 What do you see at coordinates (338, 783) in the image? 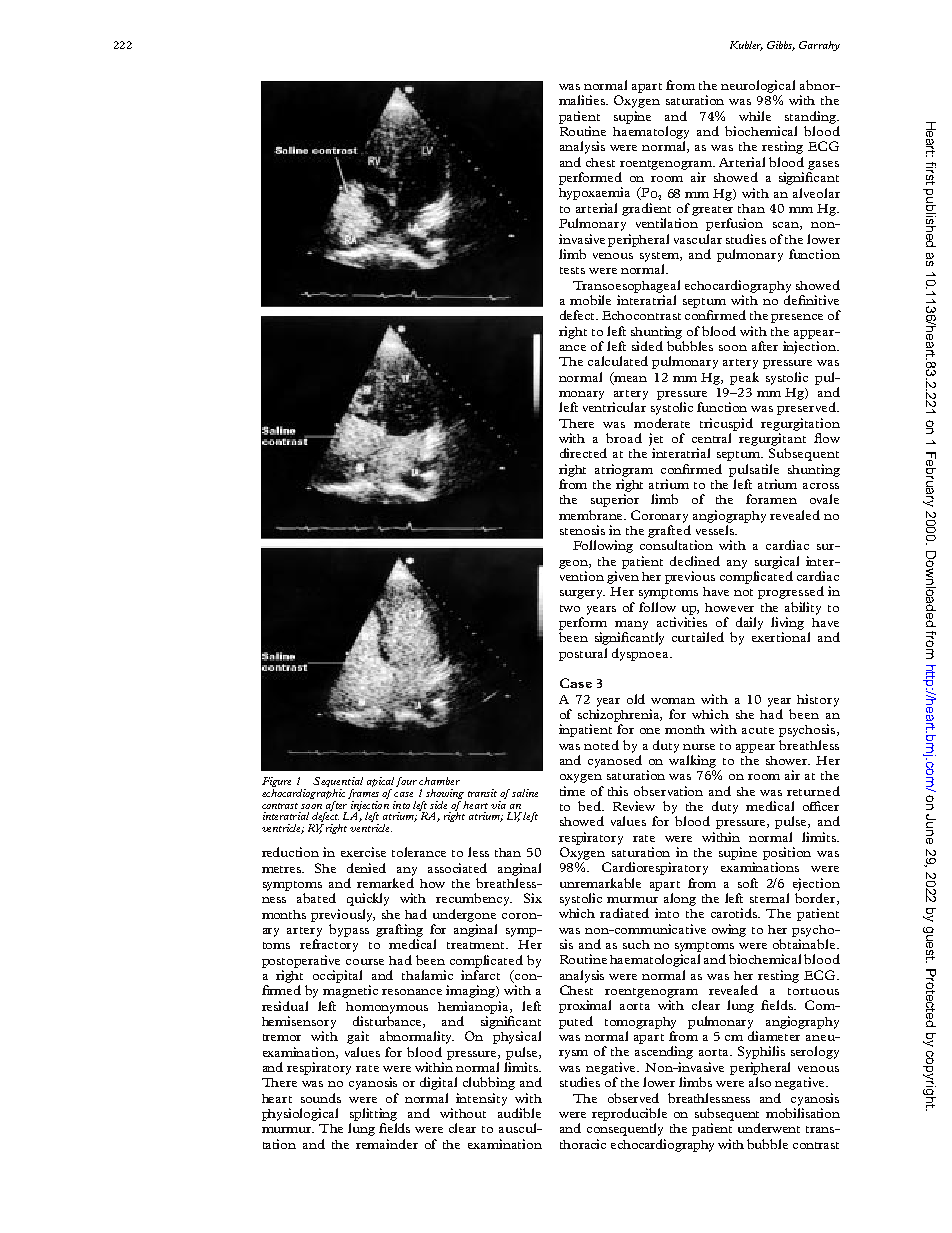
I see `Sequential` at bounding box center [338, 783].
